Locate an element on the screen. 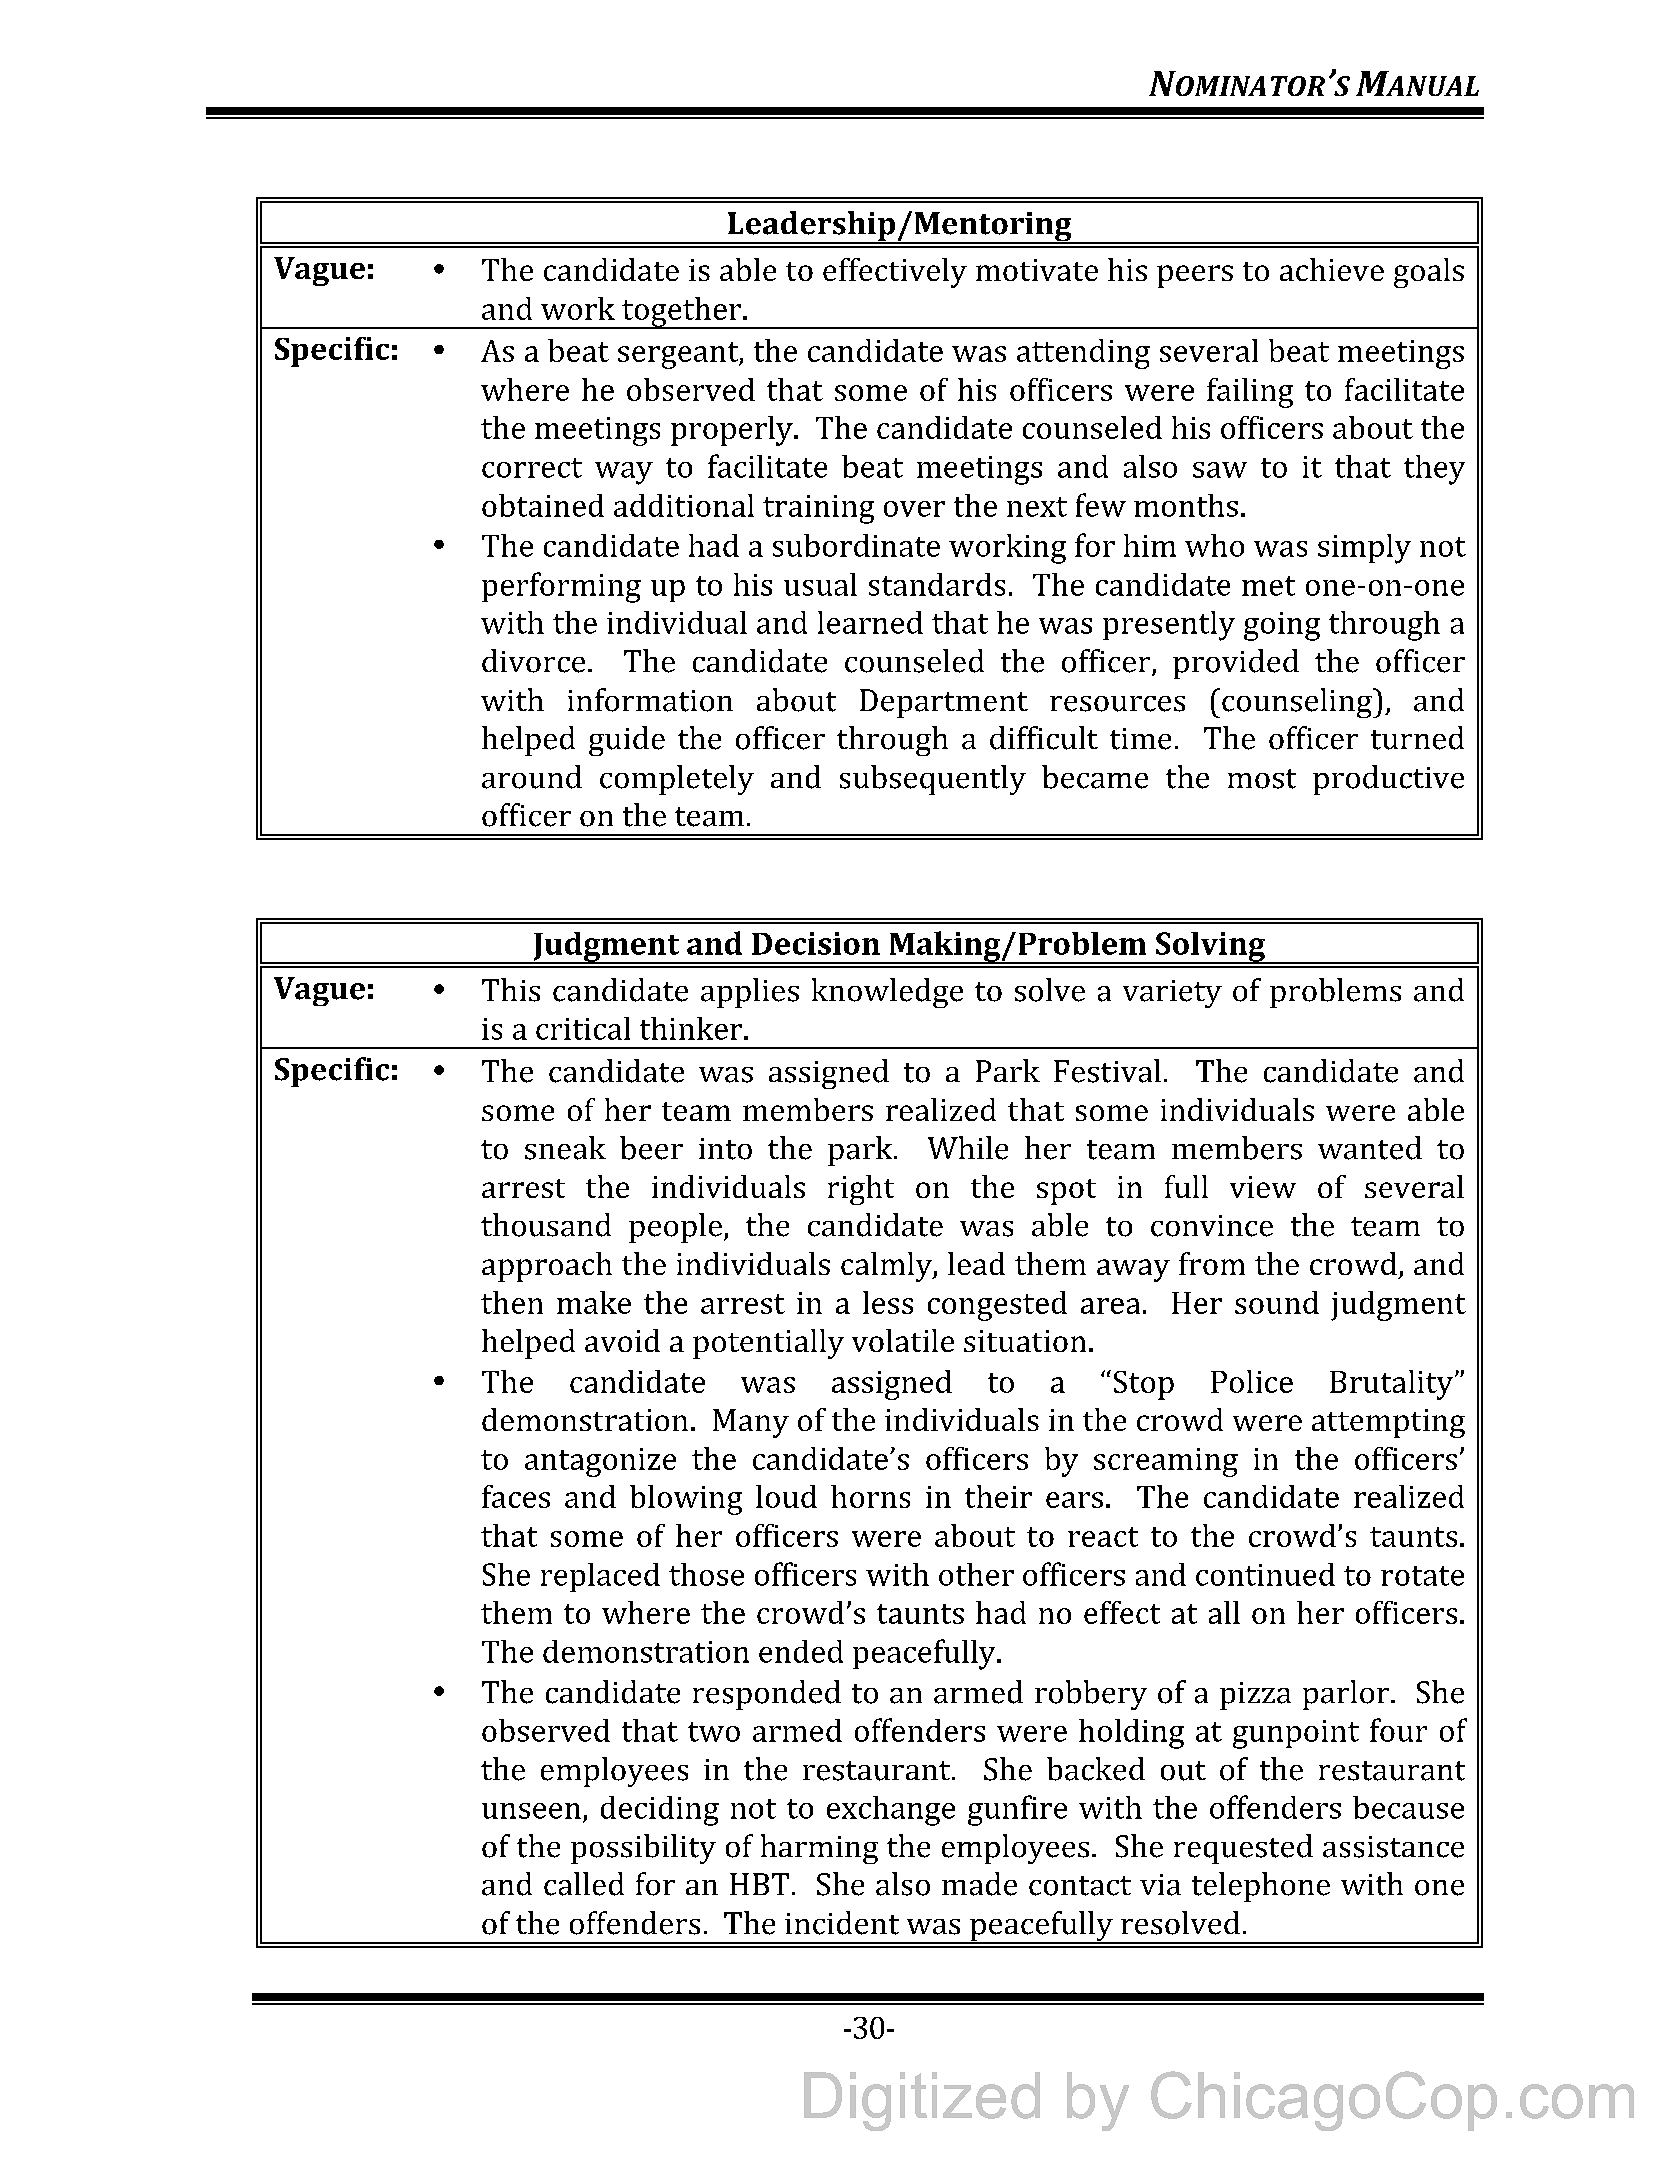  properly is located at coordinates (733, 431).
